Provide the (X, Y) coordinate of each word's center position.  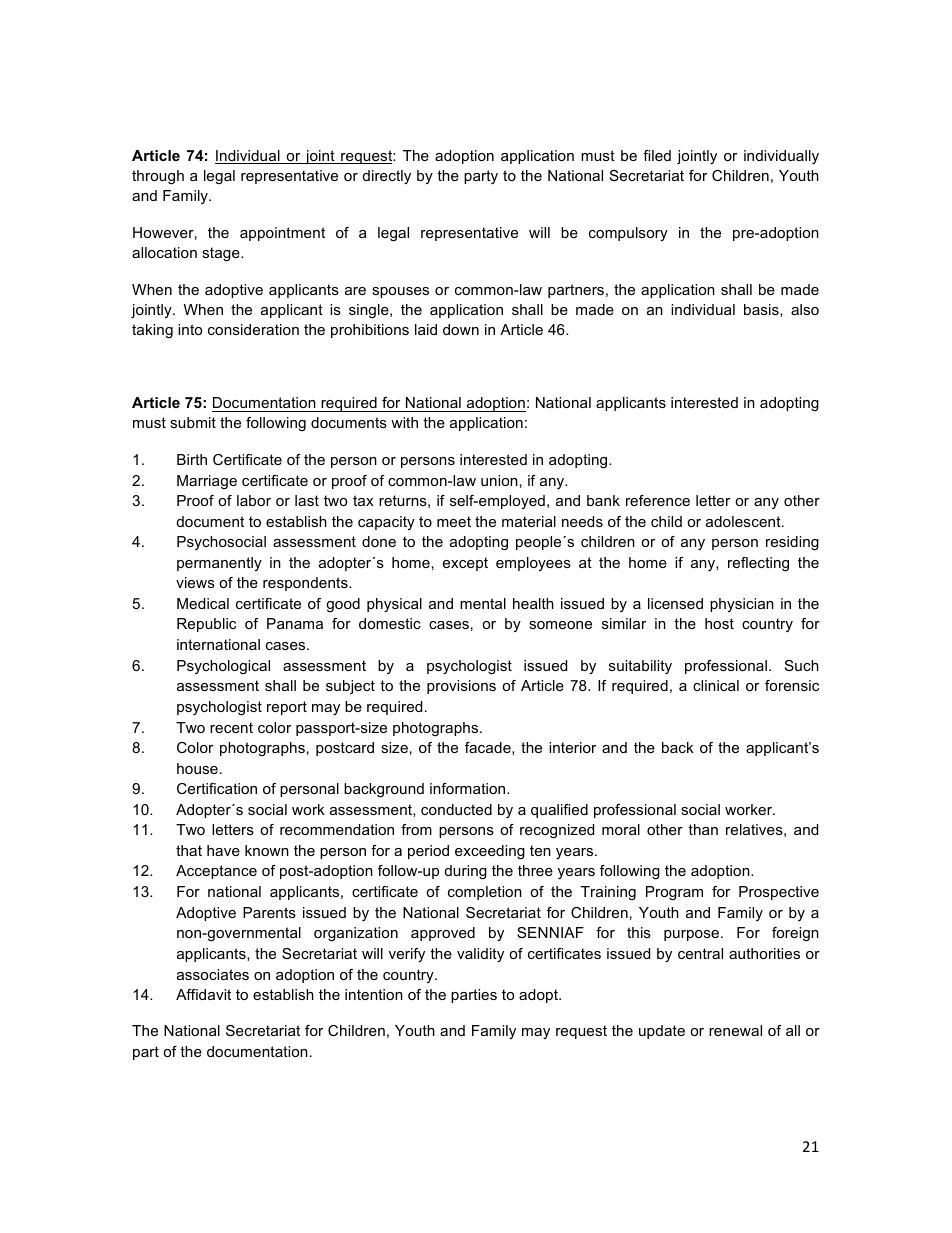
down (461, 329)
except (465, 564)
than (703, 829)
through (158, 177)
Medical (203, 603)
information (469, 788)
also (805, 309)
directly (387, 177)
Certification (217, 788)
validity (480, 955)
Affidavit (203, 994)
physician (742, 605)
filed (657, 155)
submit (193, 422)
